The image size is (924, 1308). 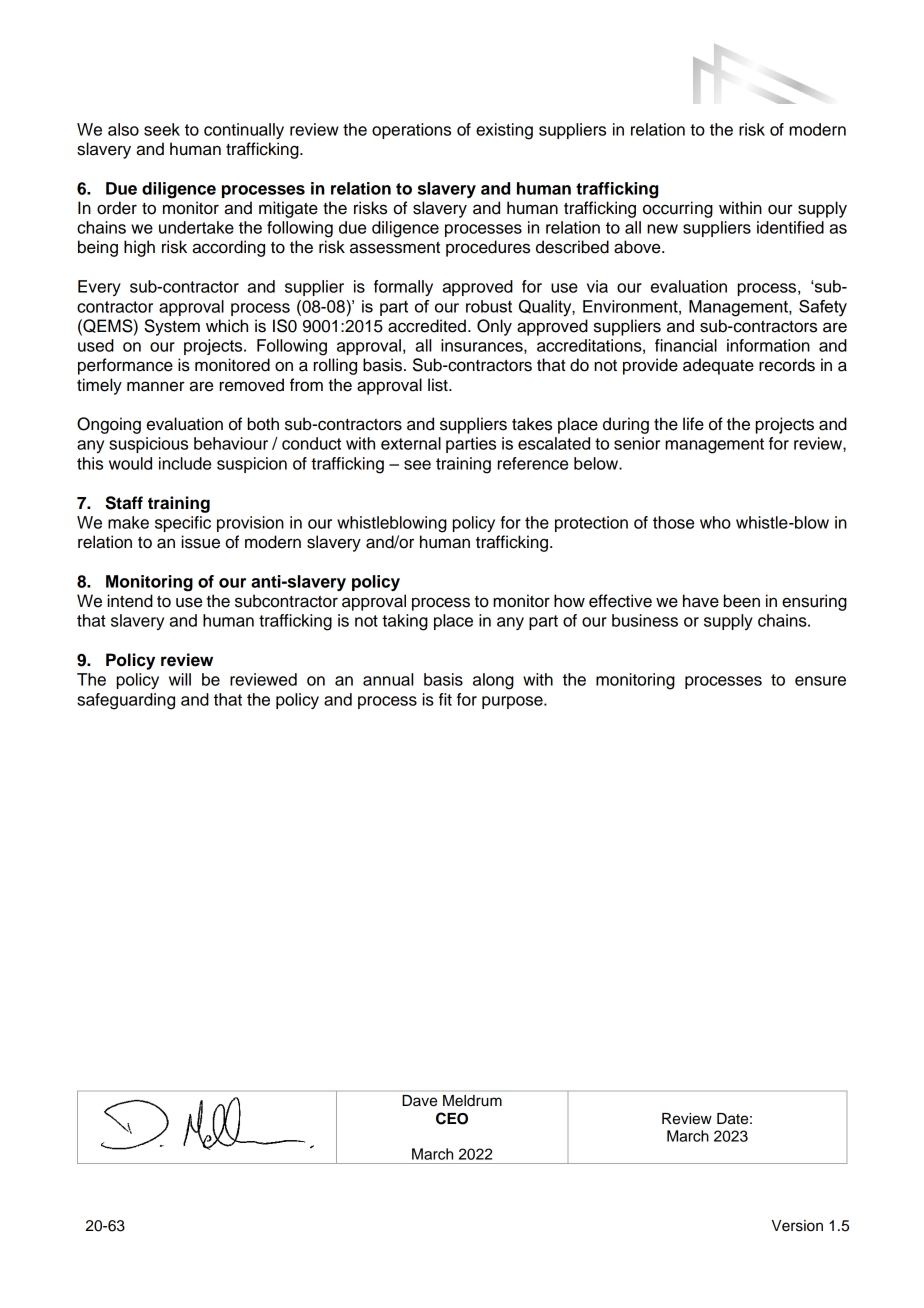 What do you see at coordinates (180, 679) in the screenshot?
I see `will` at bounding box center [180, 679].
